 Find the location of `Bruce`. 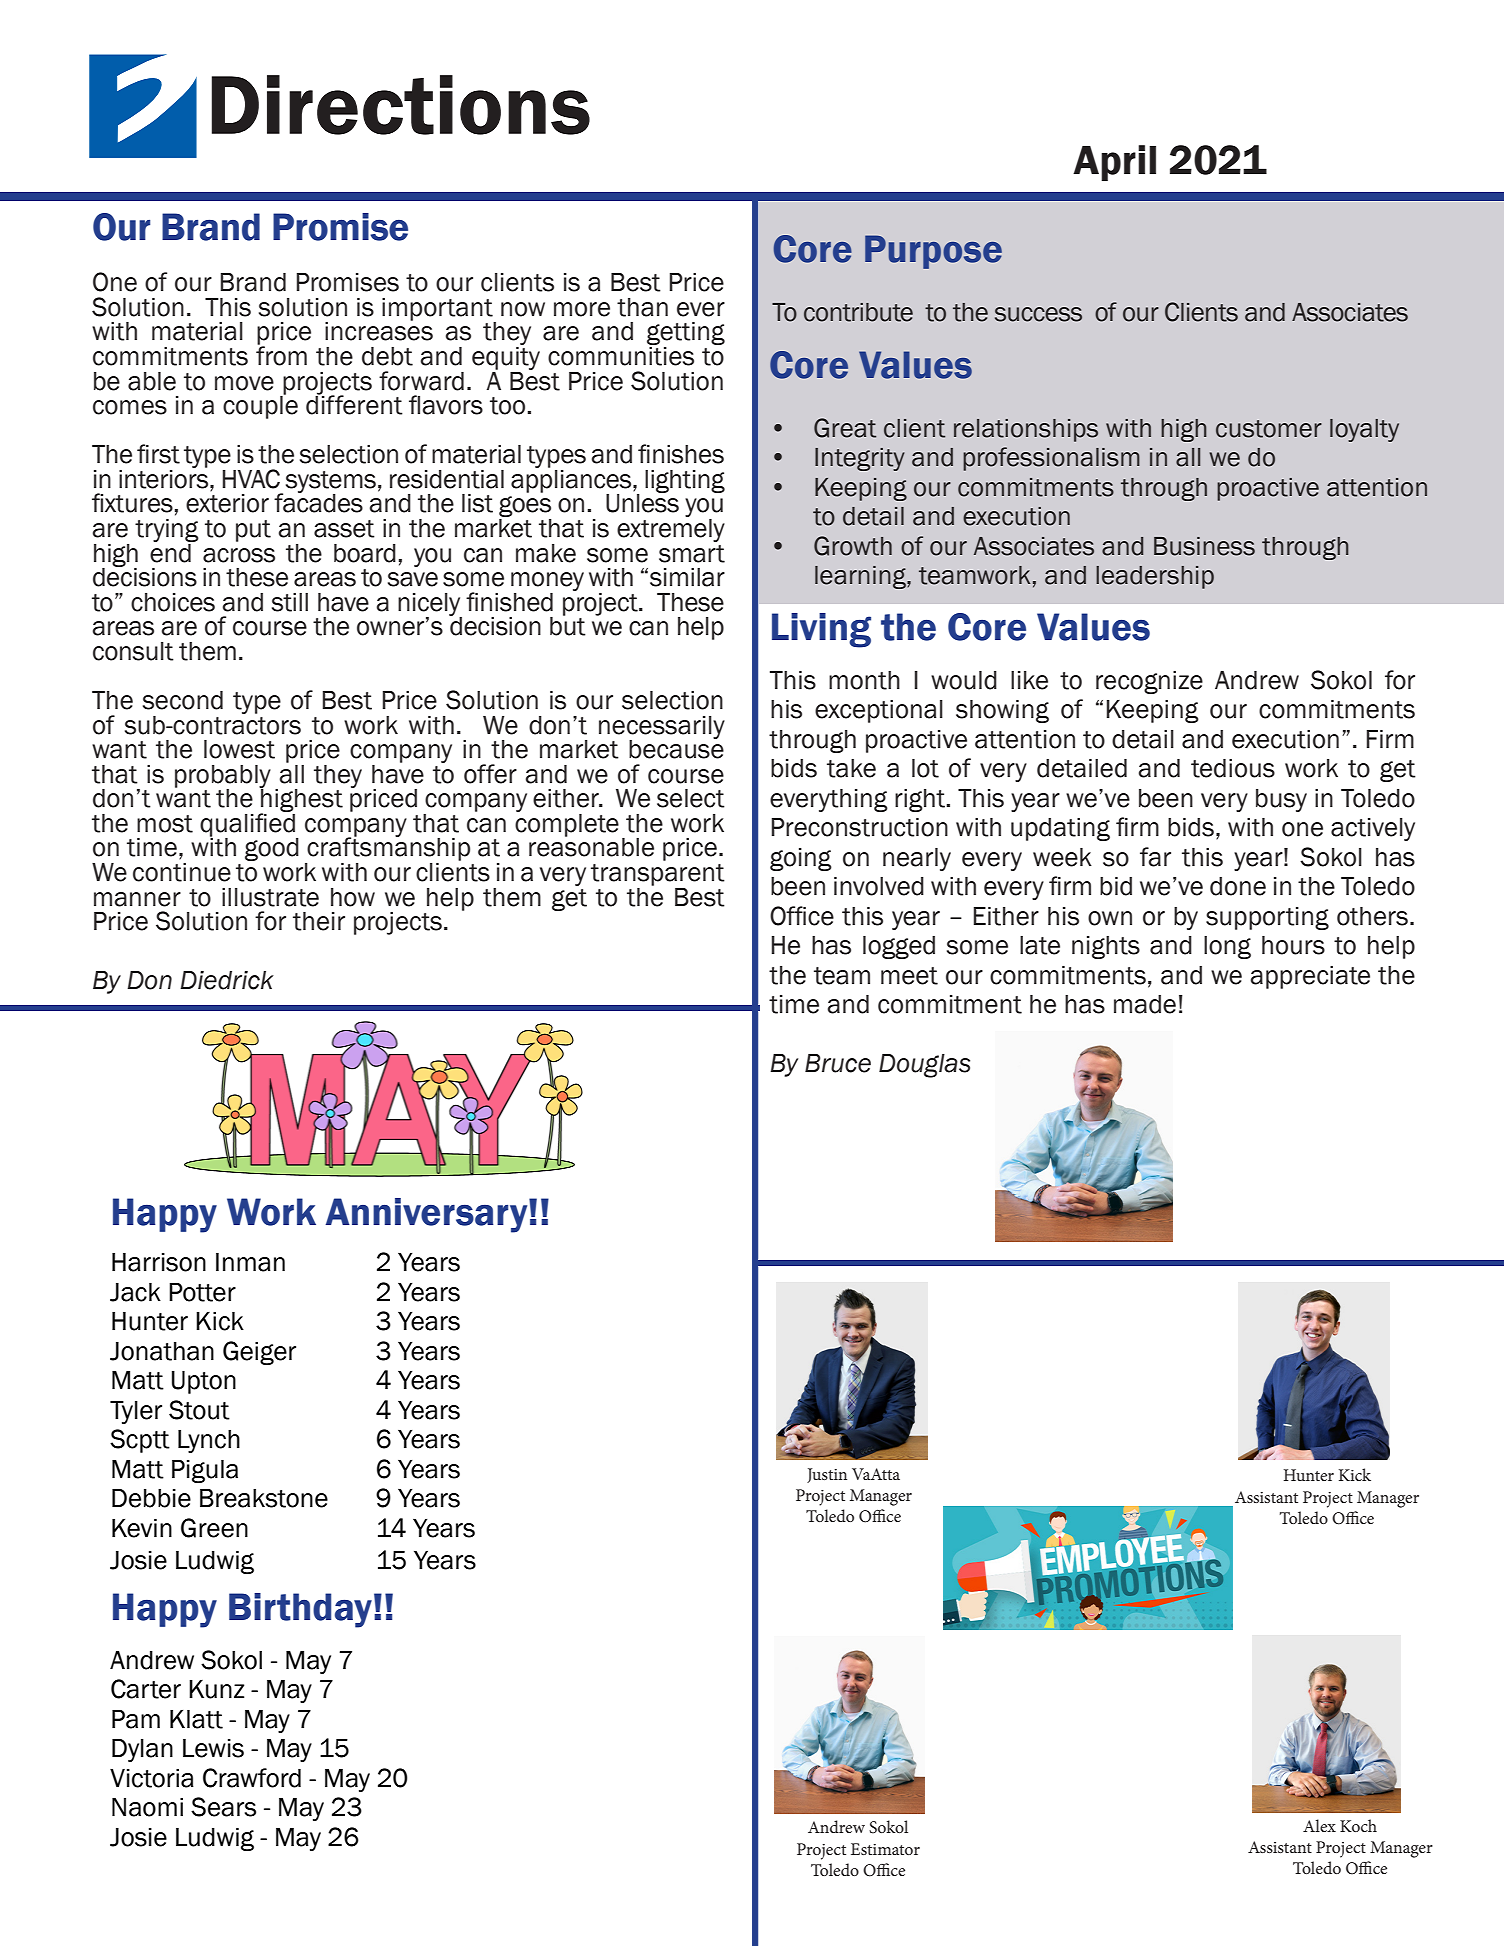

Bruce is located at coordinates (838, 1063).
